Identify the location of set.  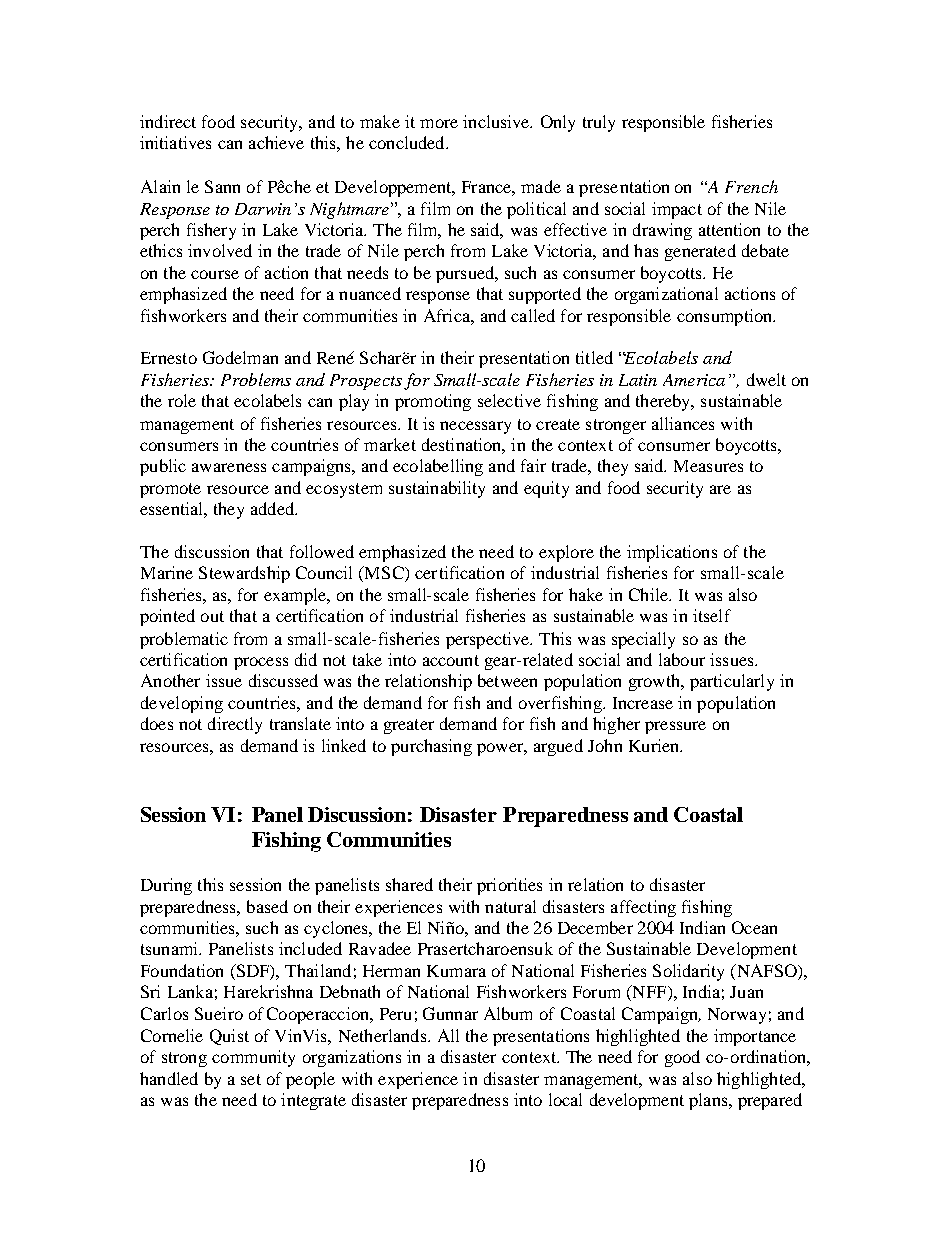
(251, 1079).
